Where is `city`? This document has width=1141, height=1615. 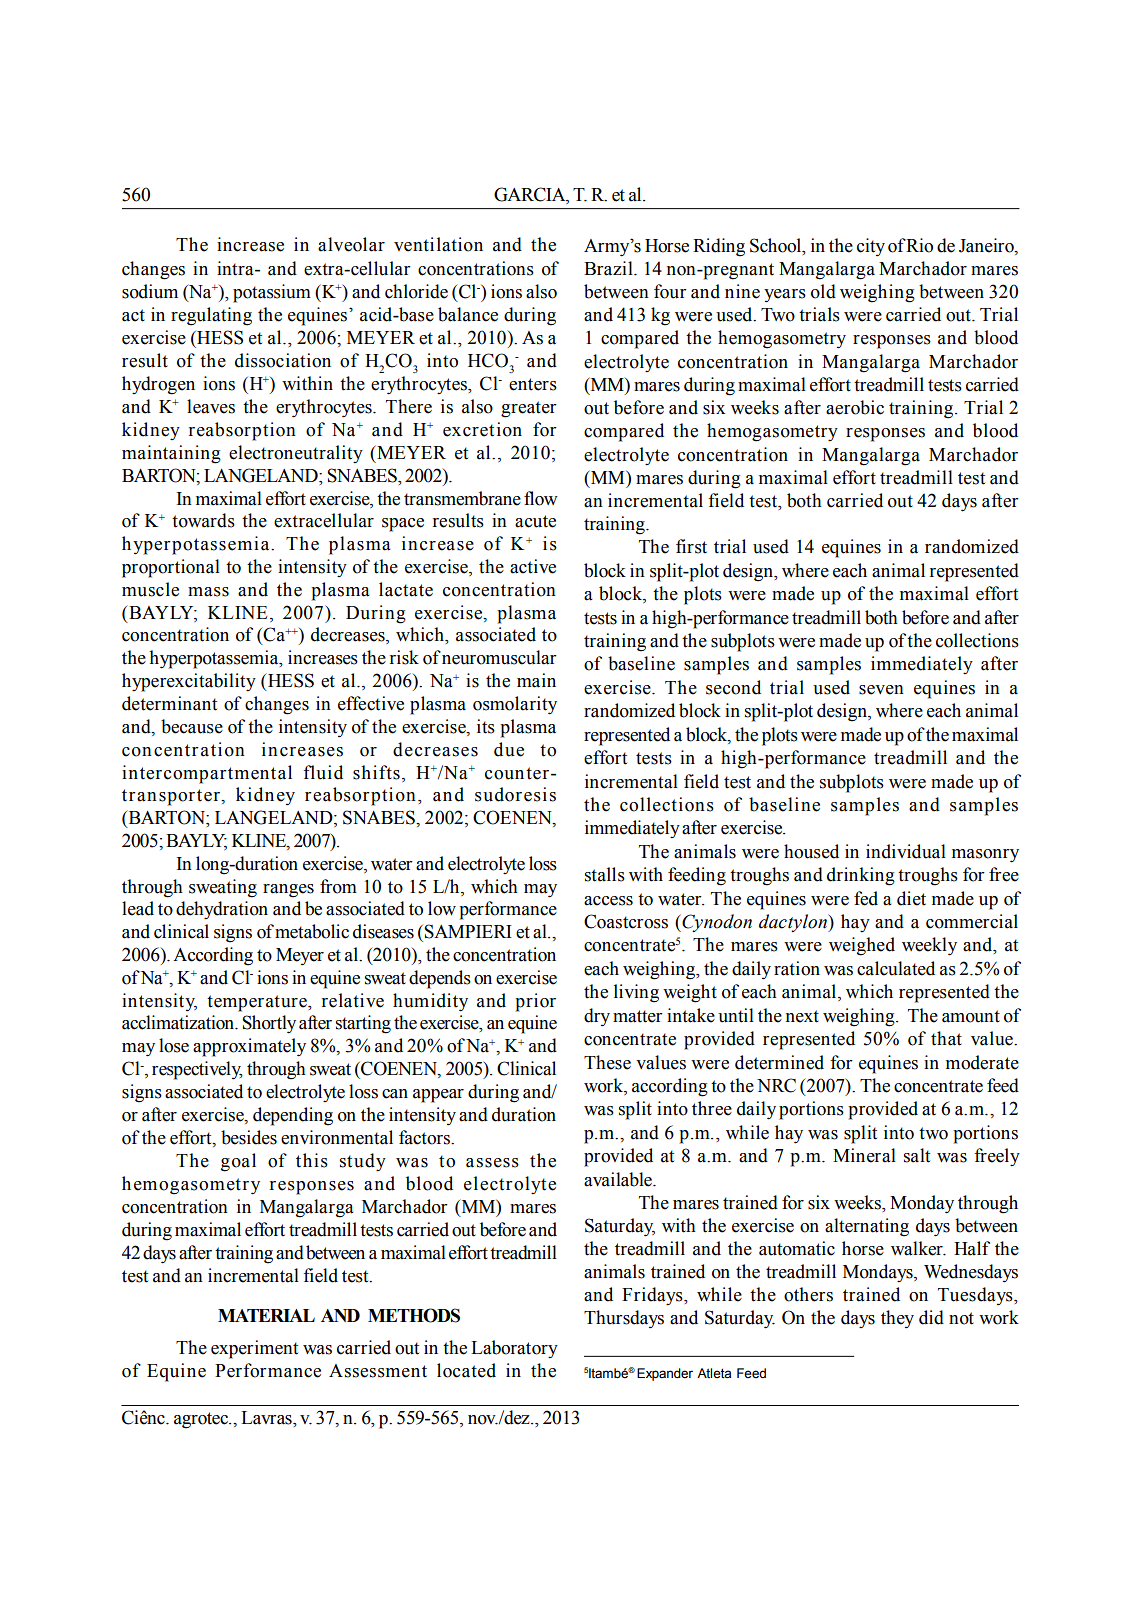 city is located at coordinates (871, 247).
